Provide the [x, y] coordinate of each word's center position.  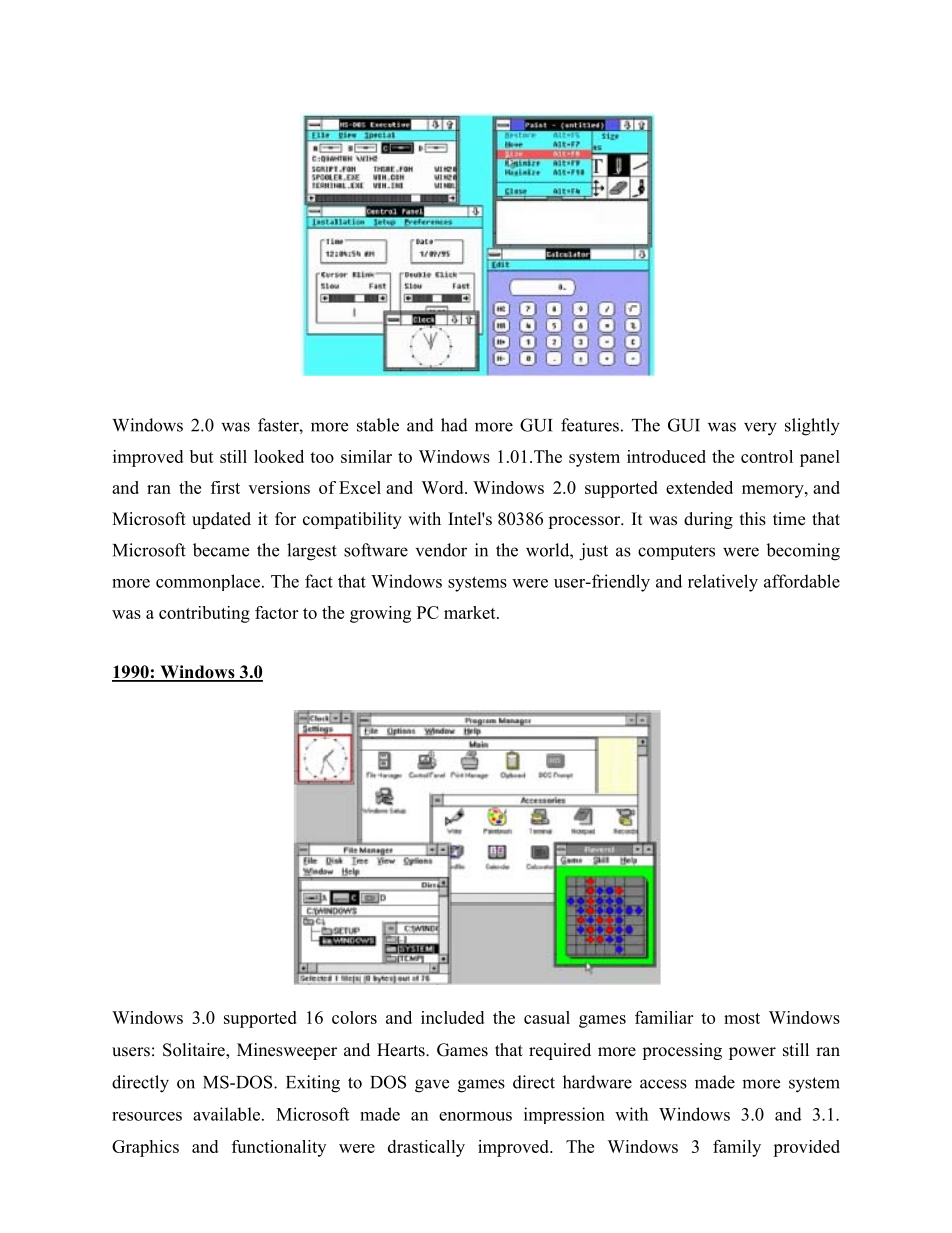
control [767, 456]
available [226, 1114]
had [454, 425]
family [737, 1148]
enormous [475, 1116]
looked [279, 456]
